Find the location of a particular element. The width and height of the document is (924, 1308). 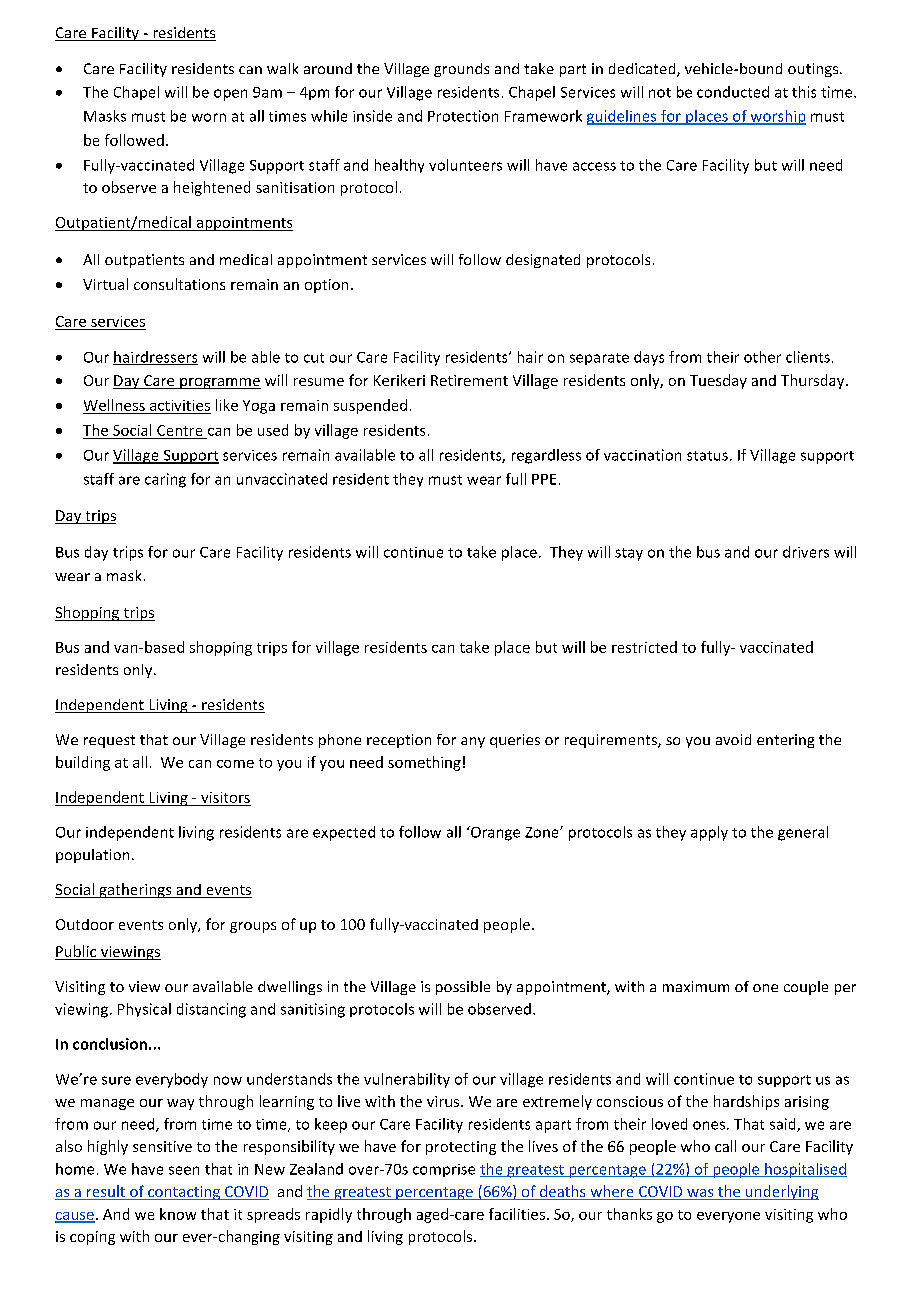

activities is located at coordinates (180, 405).
